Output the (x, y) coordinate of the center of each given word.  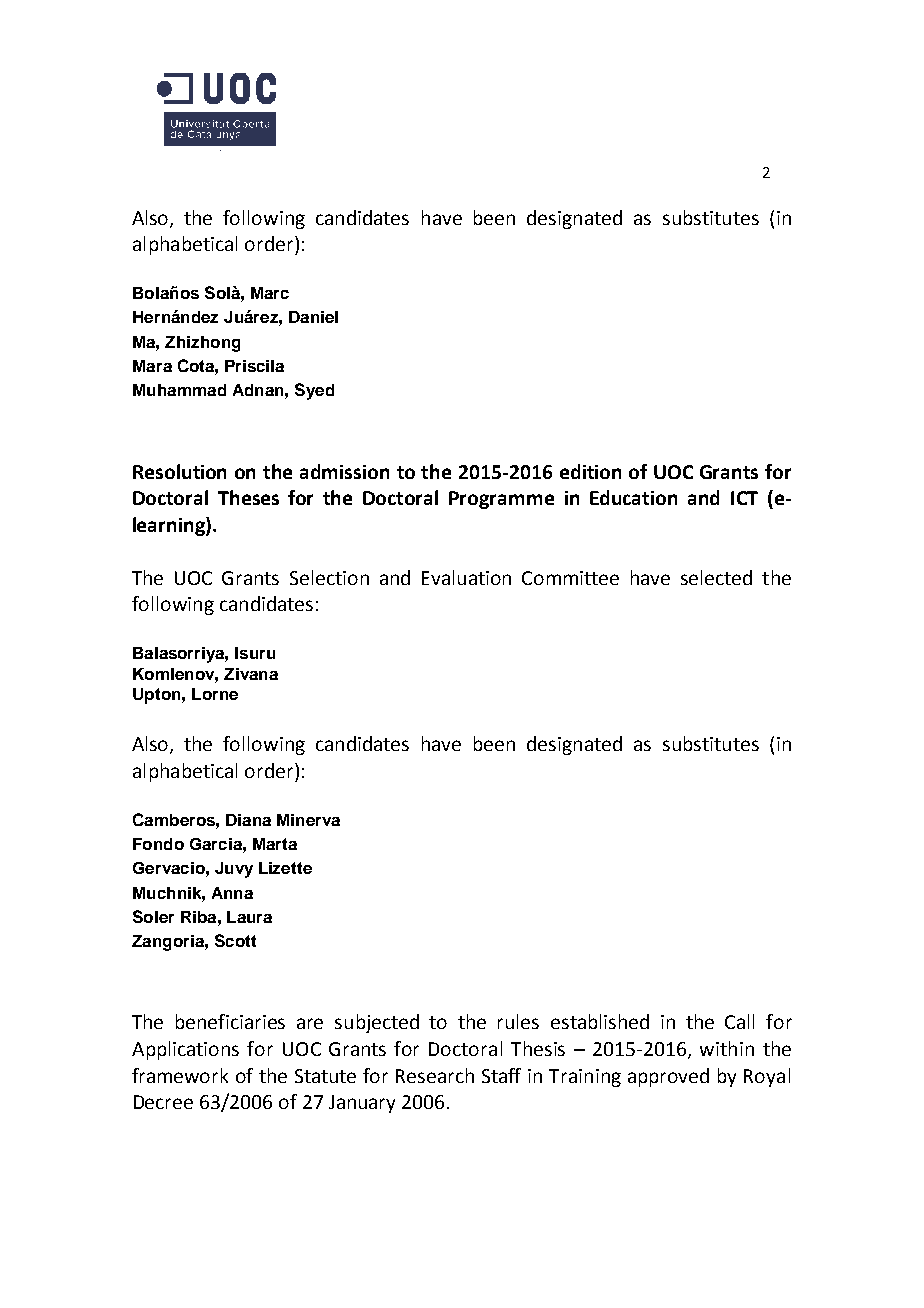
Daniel (313, 317)
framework (180, 1075)
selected (716, 577)
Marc (270, 293)
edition (590, 471)
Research (435, 1075)
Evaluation (466, 577)
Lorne (215, 694)
